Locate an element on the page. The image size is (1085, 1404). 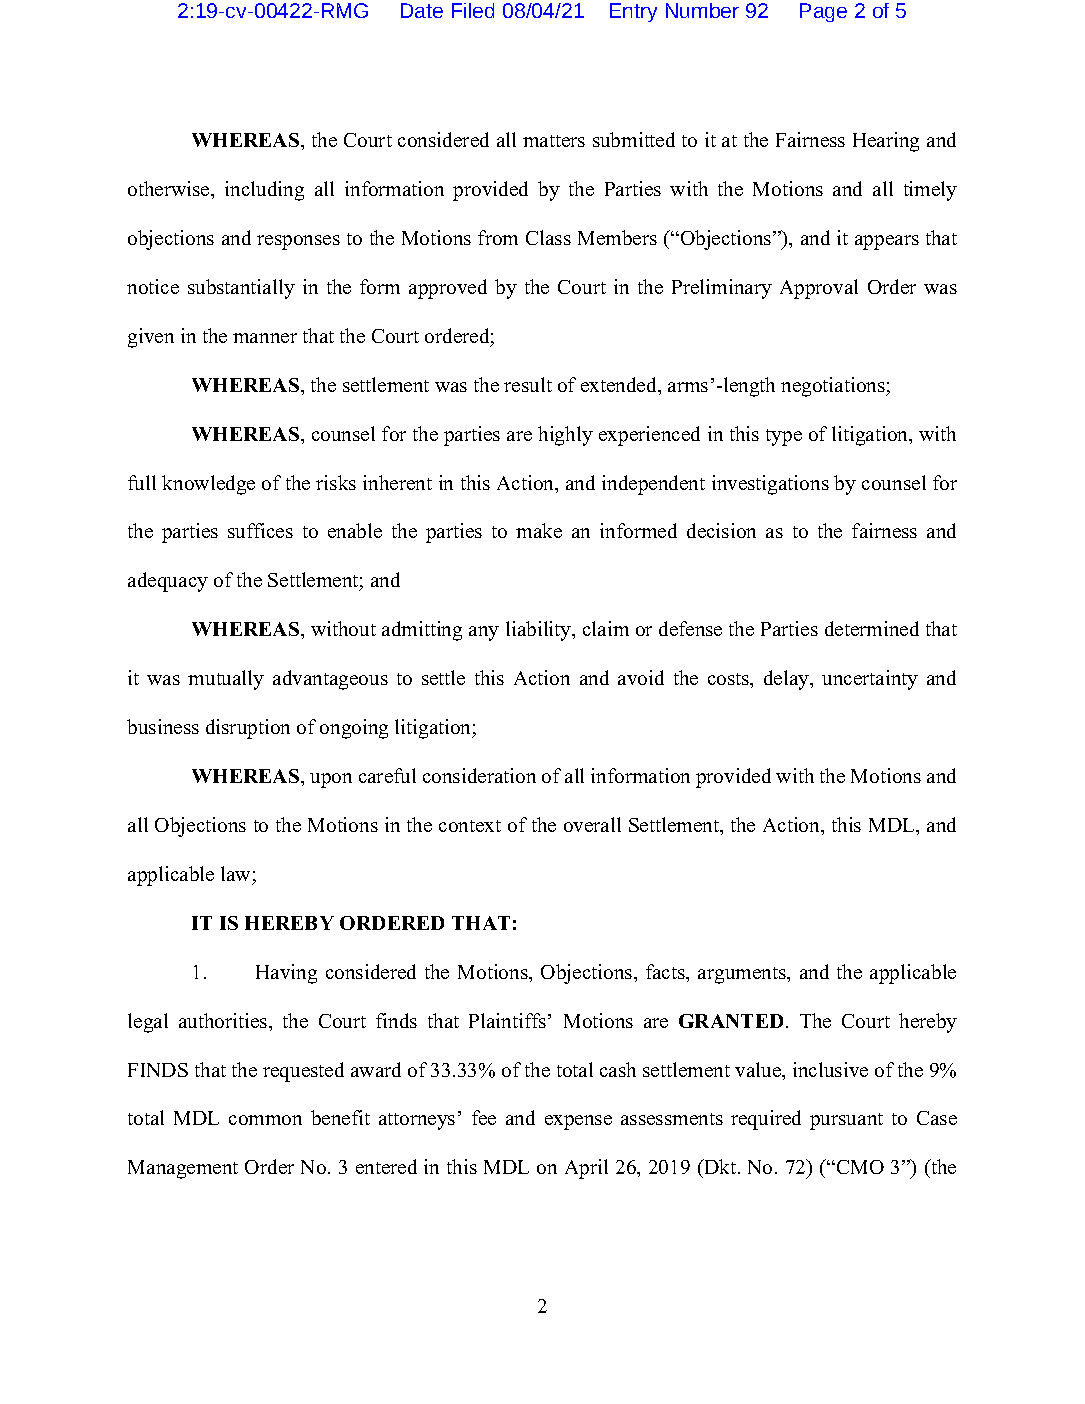
consideration is located at coordinates (479, 775).
